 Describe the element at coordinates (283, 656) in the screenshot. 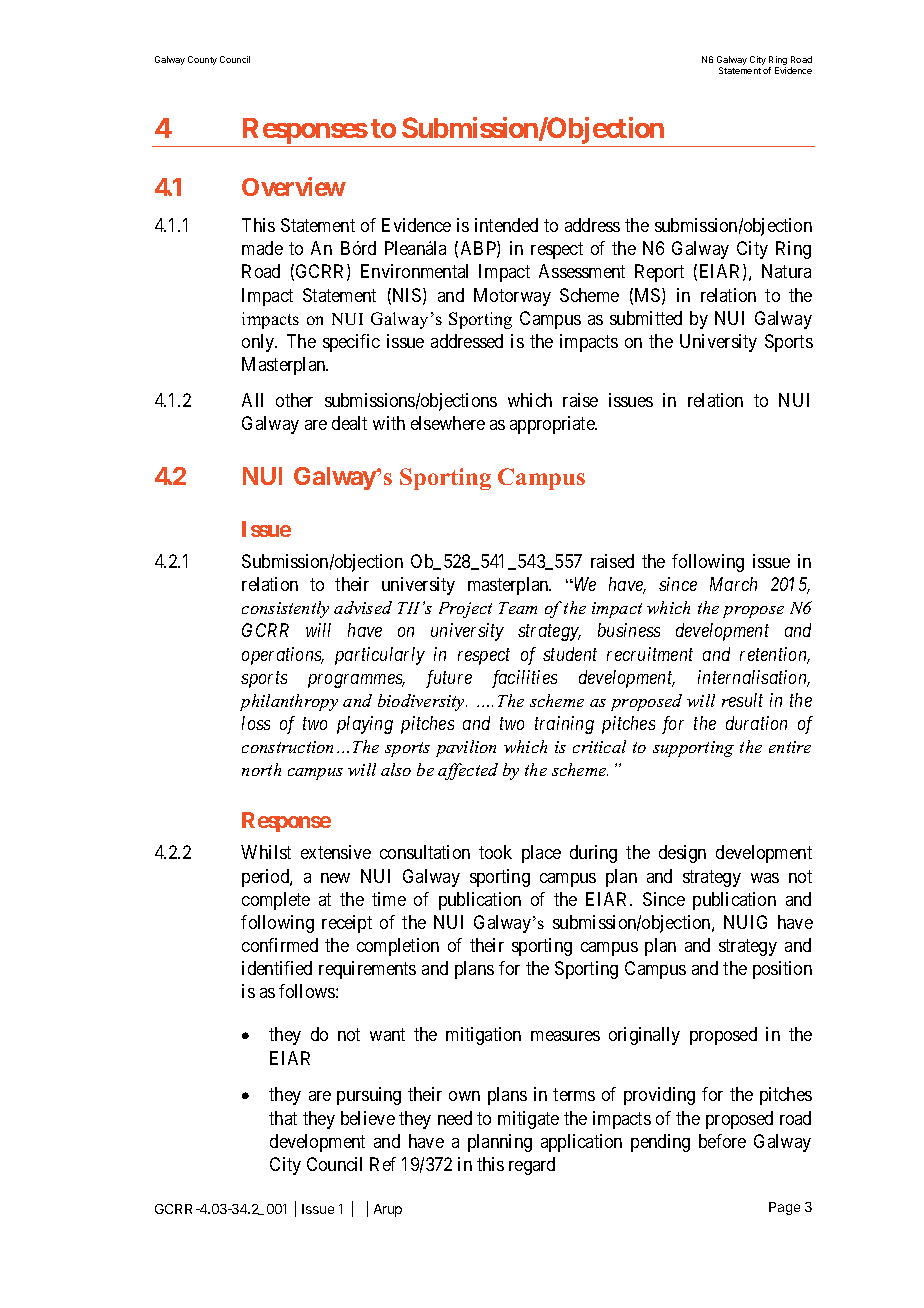

I see `operations` at that location.
